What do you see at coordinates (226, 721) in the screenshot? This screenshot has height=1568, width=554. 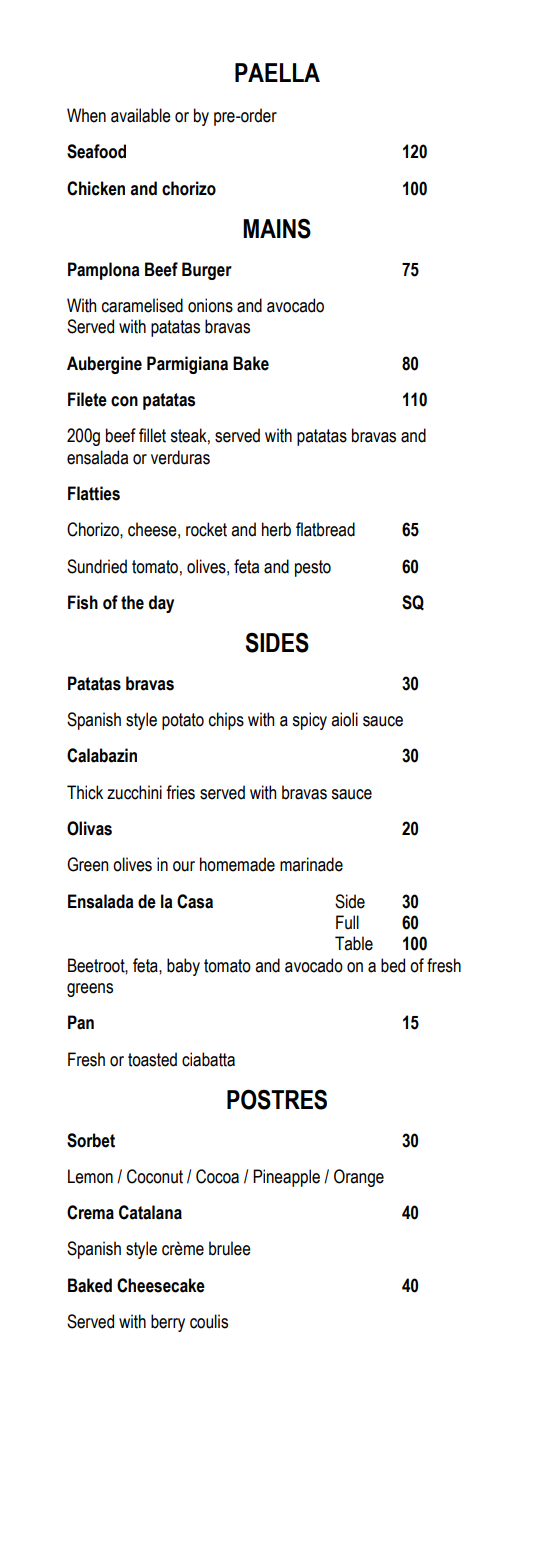 I see `chips` at bounding box center [226, 721].
